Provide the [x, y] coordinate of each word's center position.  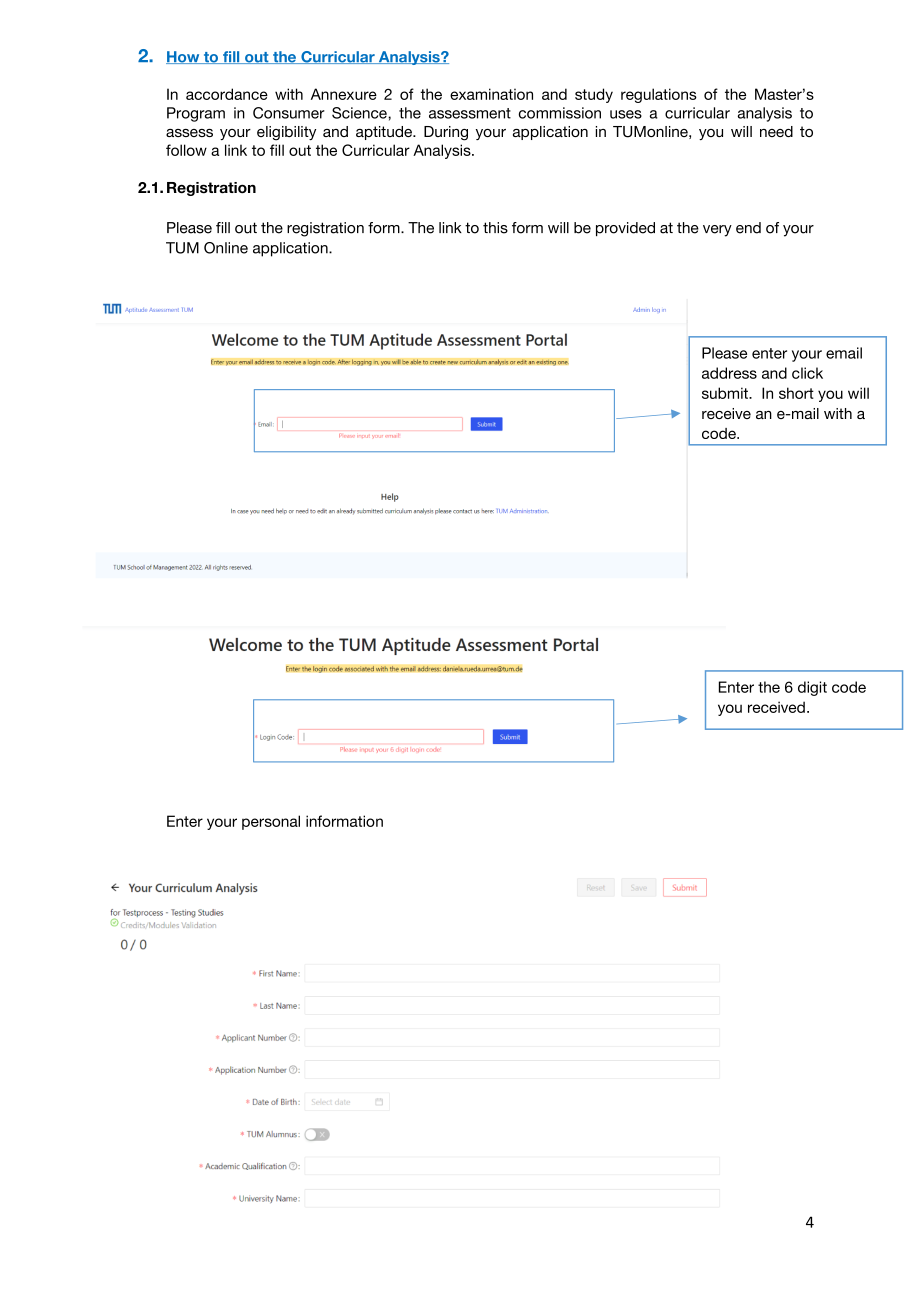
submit [726, 393]
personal [271, 822]
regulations [659, 95]
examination [491, 94]
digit [812, 688]
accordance [227, 94]
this [495, 228]
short [796, 393]
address [729, 373]
